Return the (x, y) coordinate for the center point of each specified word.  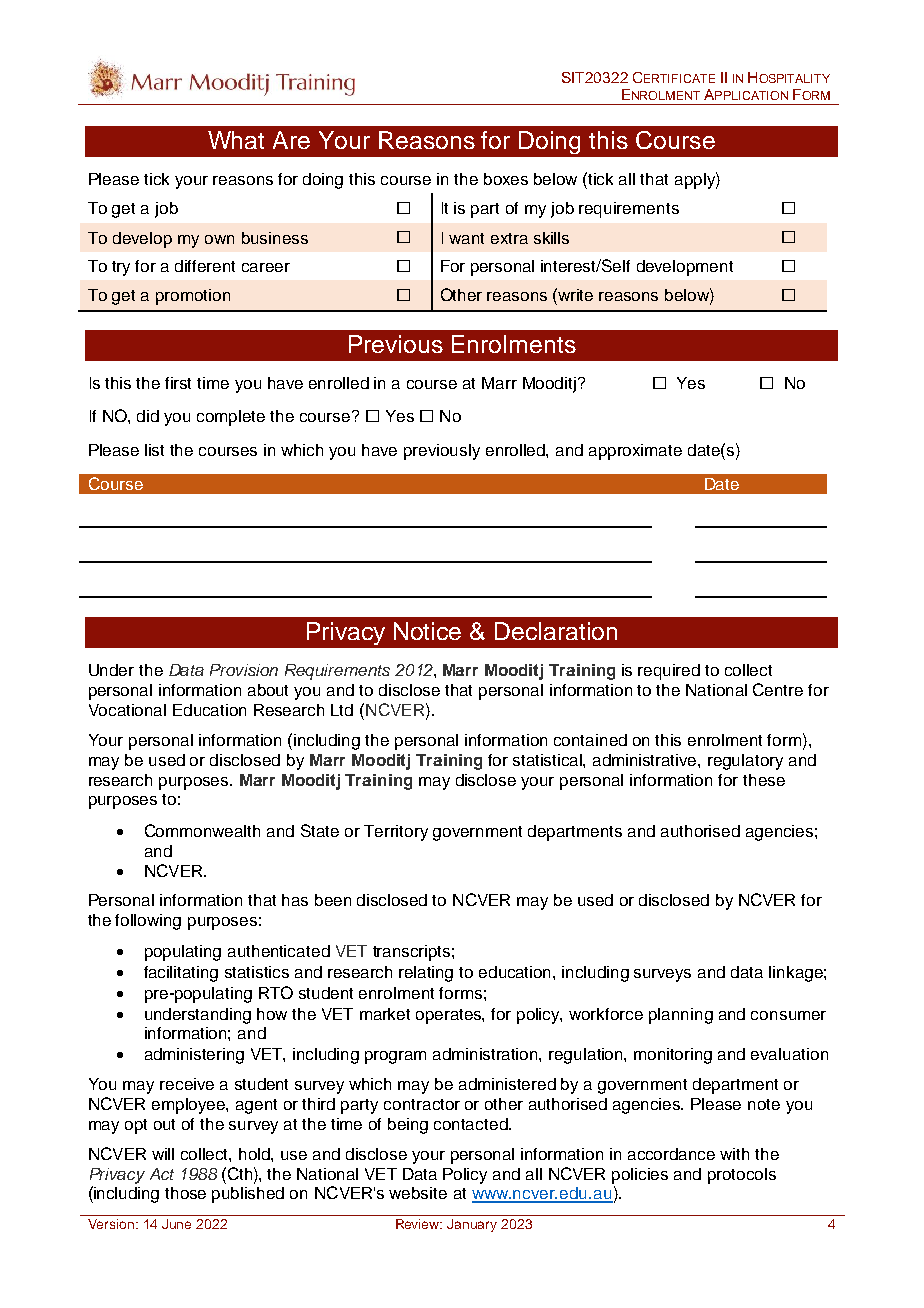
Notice (427, 631)
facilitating (181, 974)
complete (231, 418)
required (669, 672)
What (236, 140)
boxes (506, 179)
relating (426, 974)
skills (551, 238)
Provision (244, 670)
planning (681, 1016)
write (575, 295)
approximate (635, 452)
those (185, 1193)
